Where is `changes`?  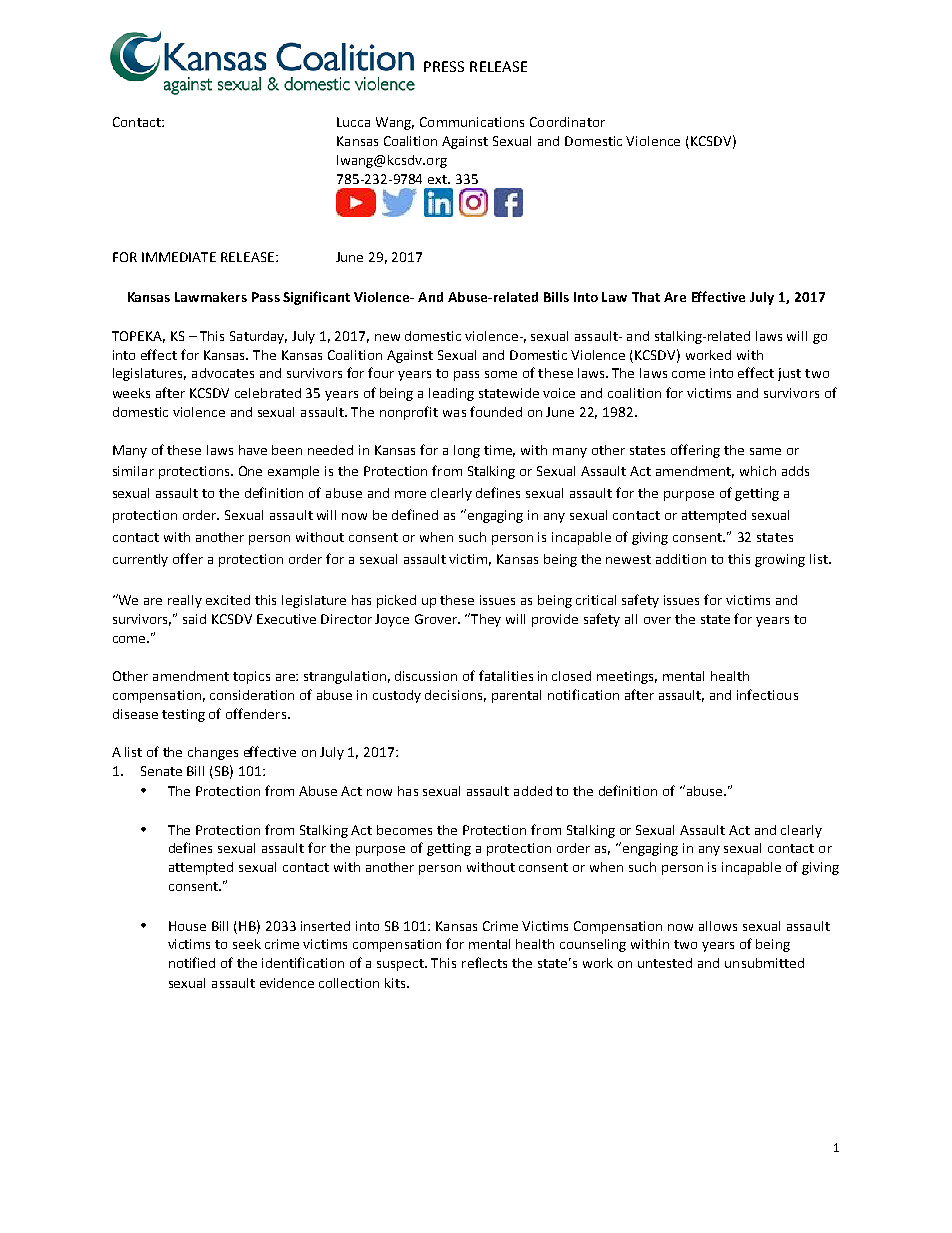
changes is located at coordinates (213, 753).
